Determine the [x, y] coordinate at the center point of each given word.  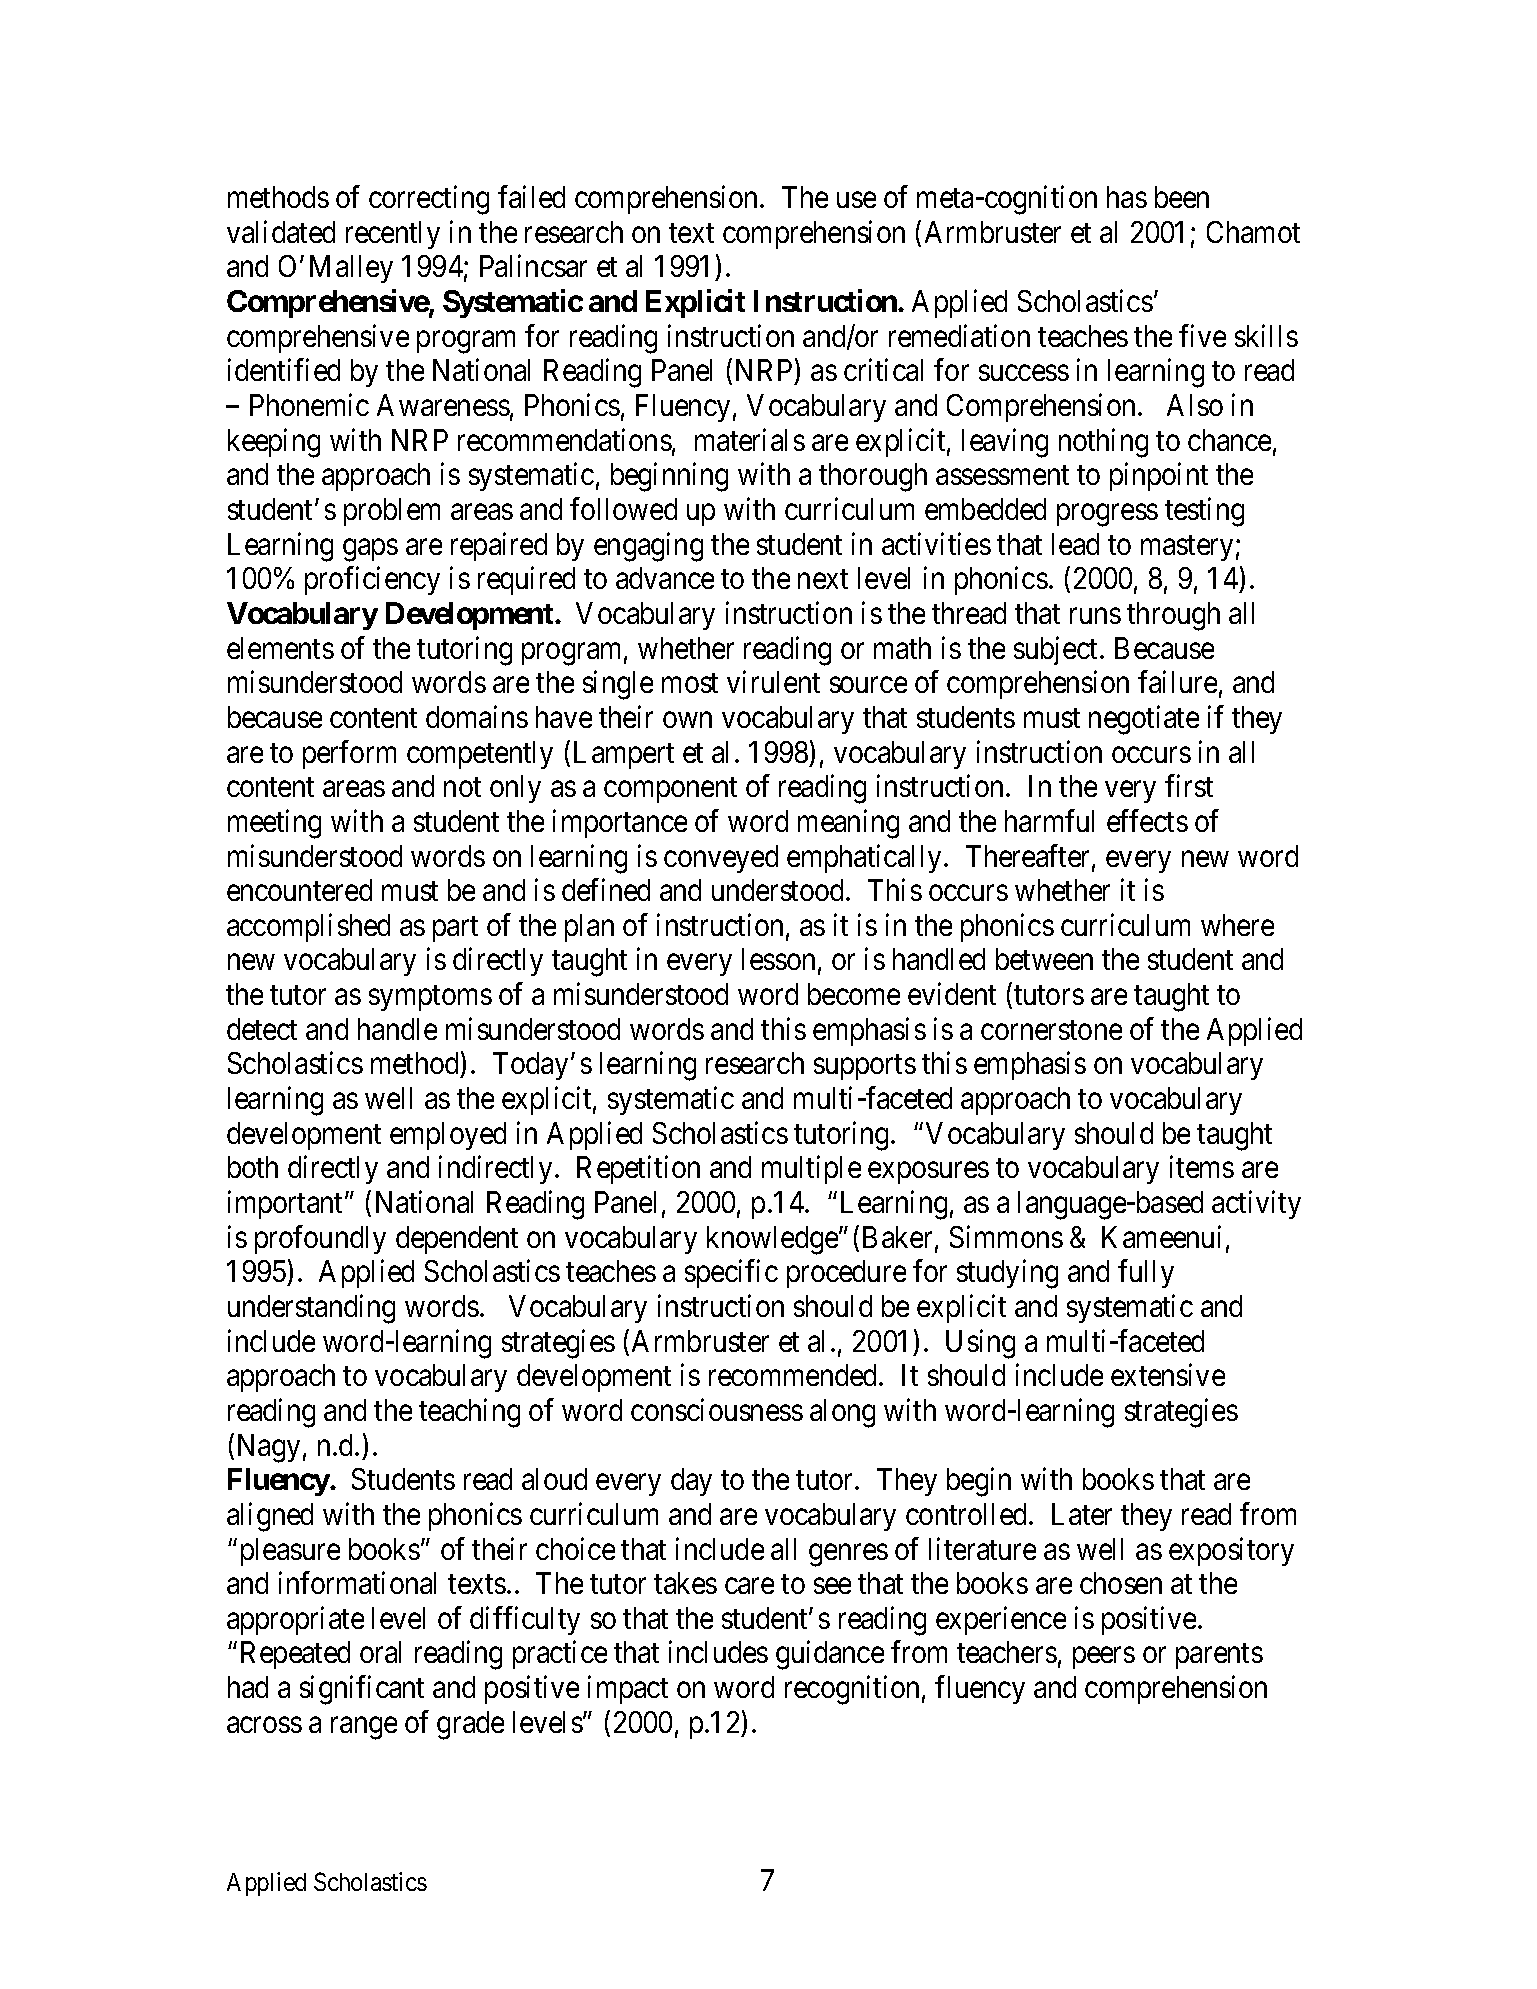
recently [393, 235]
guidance [830, 1655]
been [1182, 197]
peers [1104, 1658]
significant [362, 1690]
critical [883, 370]
